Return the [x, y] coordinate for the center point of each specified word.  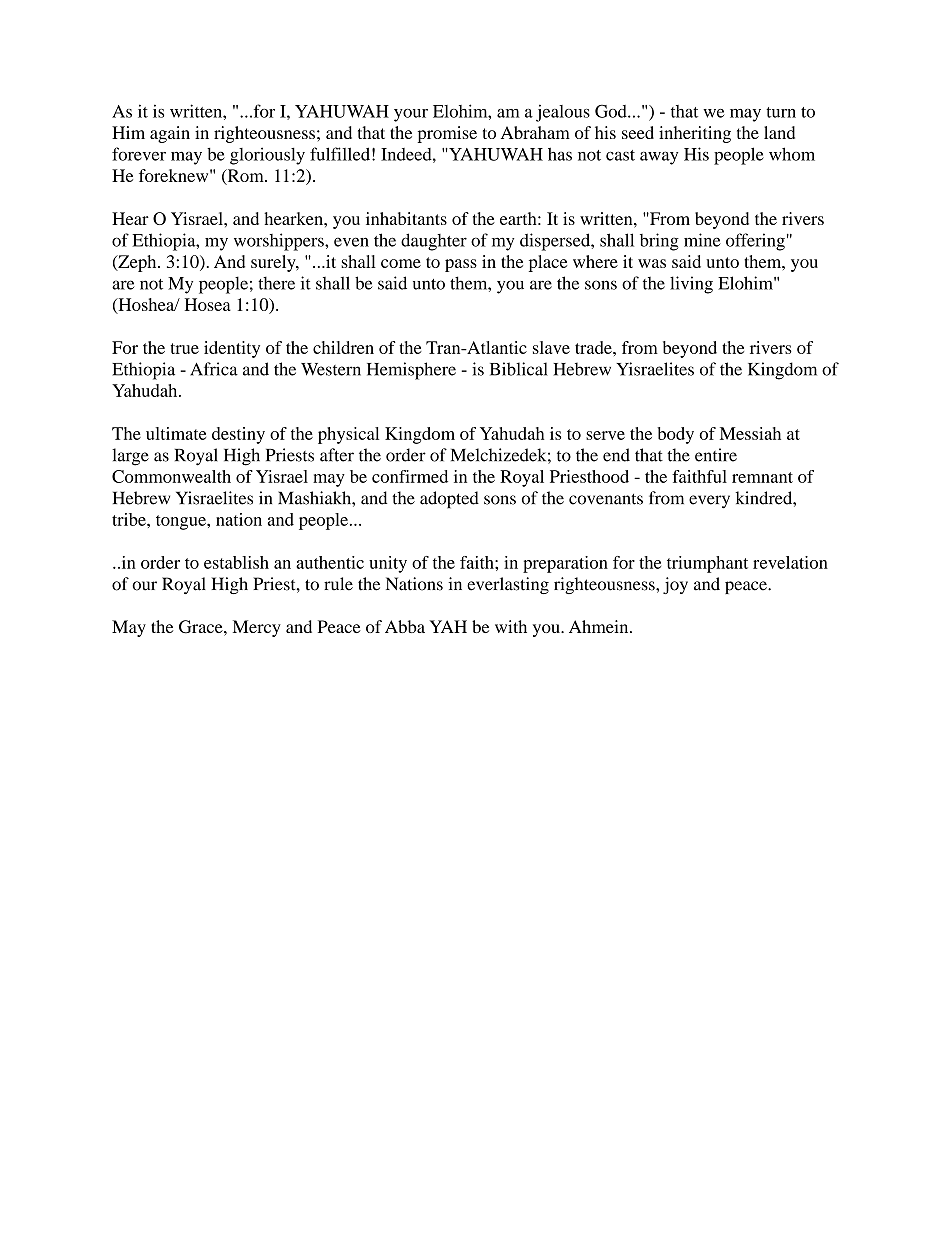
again [170, 134]
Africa [214, 369]
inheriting [695, 134]
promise [447, 134]
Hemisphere [411, 371]
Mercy [257, 628]
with [511, 626]
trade [594, 347]
